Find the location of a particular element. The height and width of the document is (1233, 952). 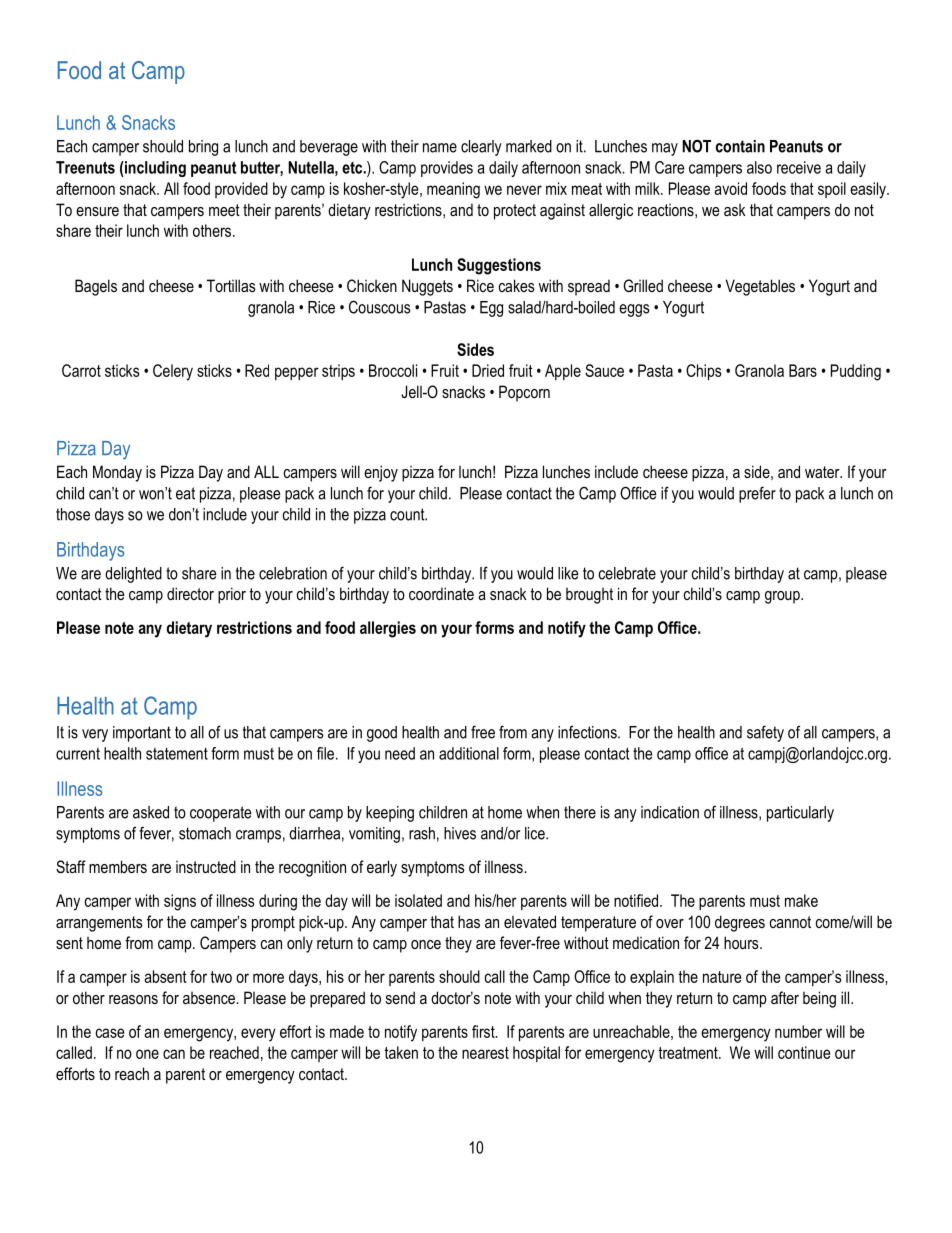

hives is located at coordinates (460, 833).
